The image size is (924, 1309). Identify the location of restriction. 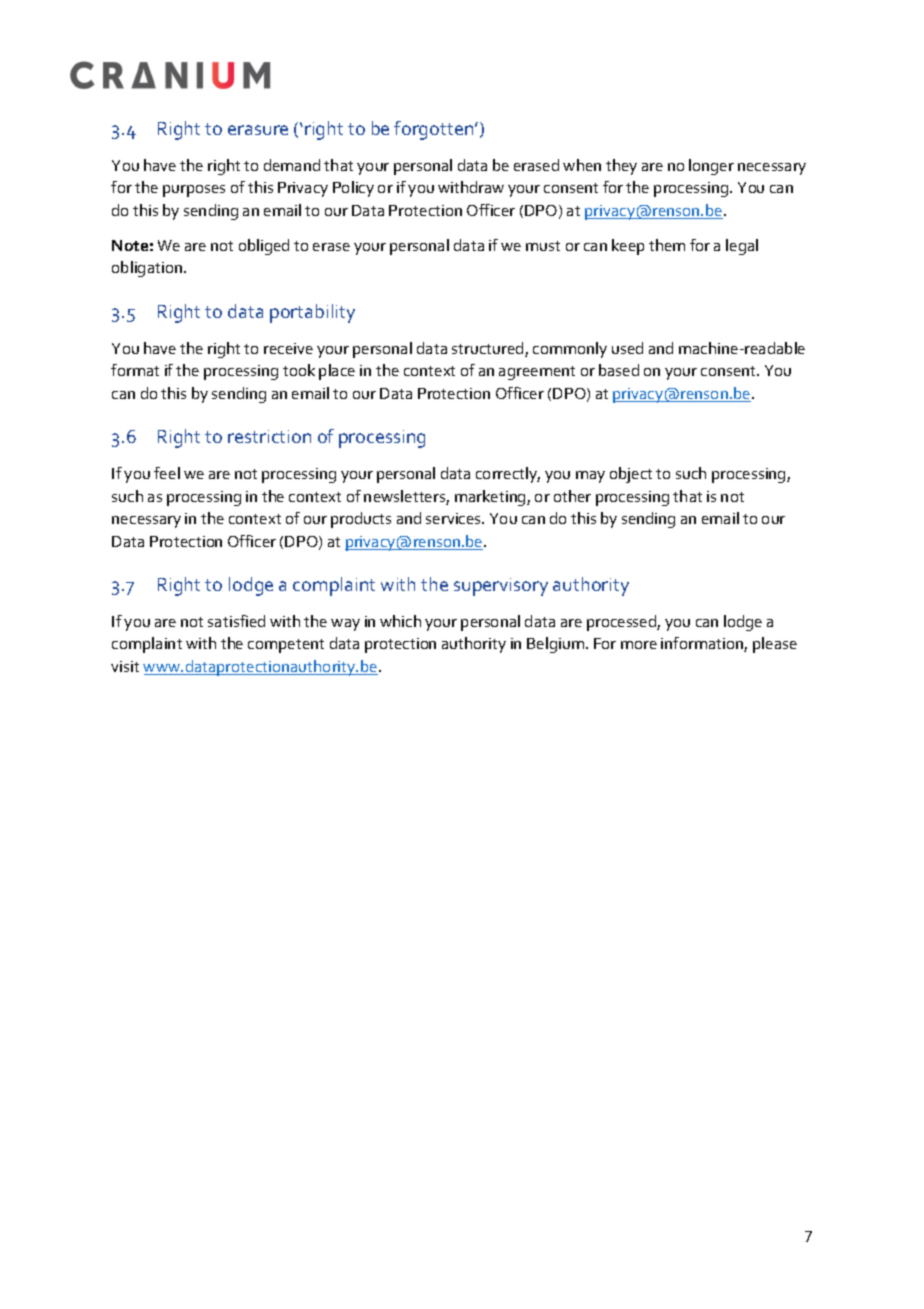
(269, 436).
